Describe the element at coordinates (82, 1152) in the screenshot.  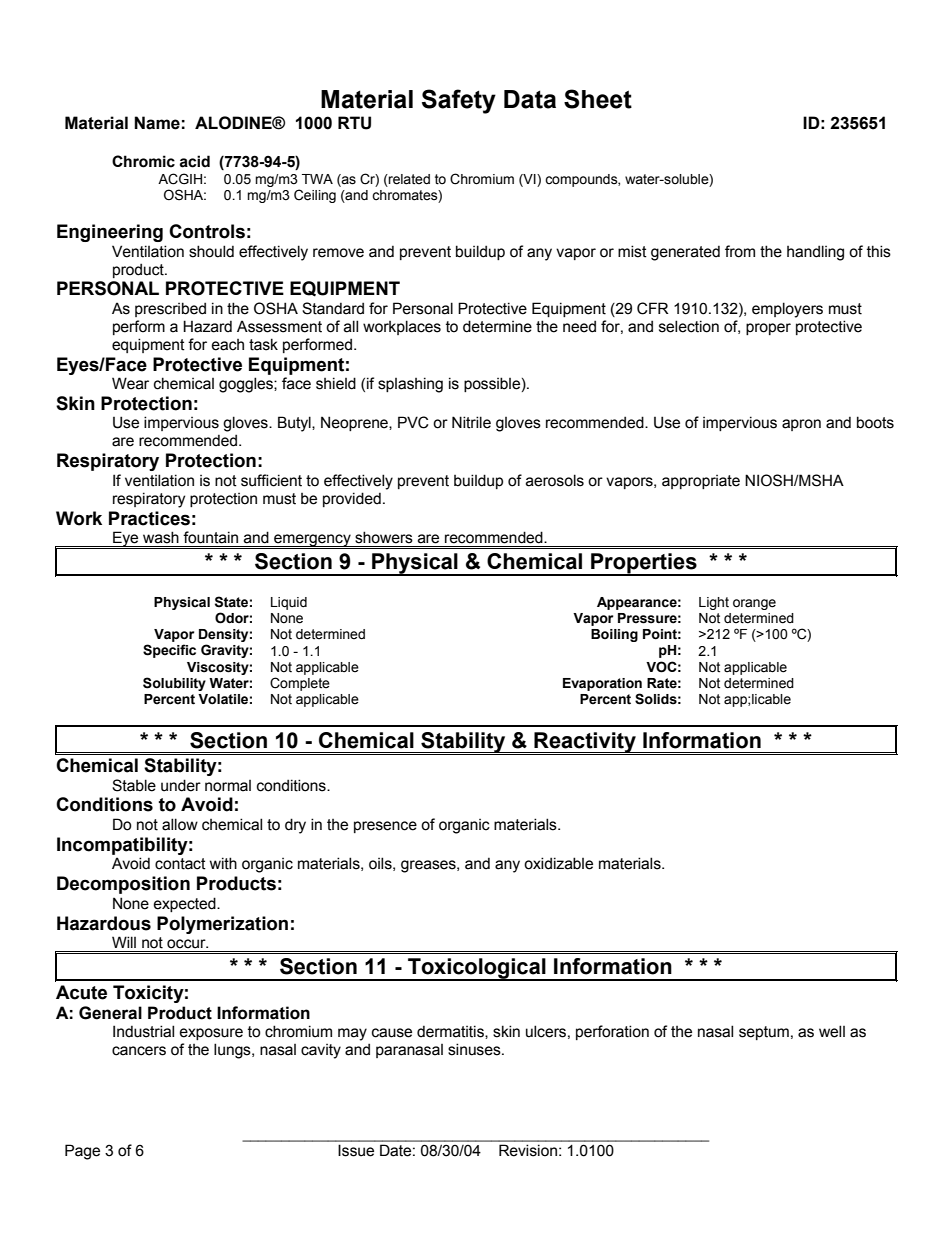
I see `Page` at that location.
